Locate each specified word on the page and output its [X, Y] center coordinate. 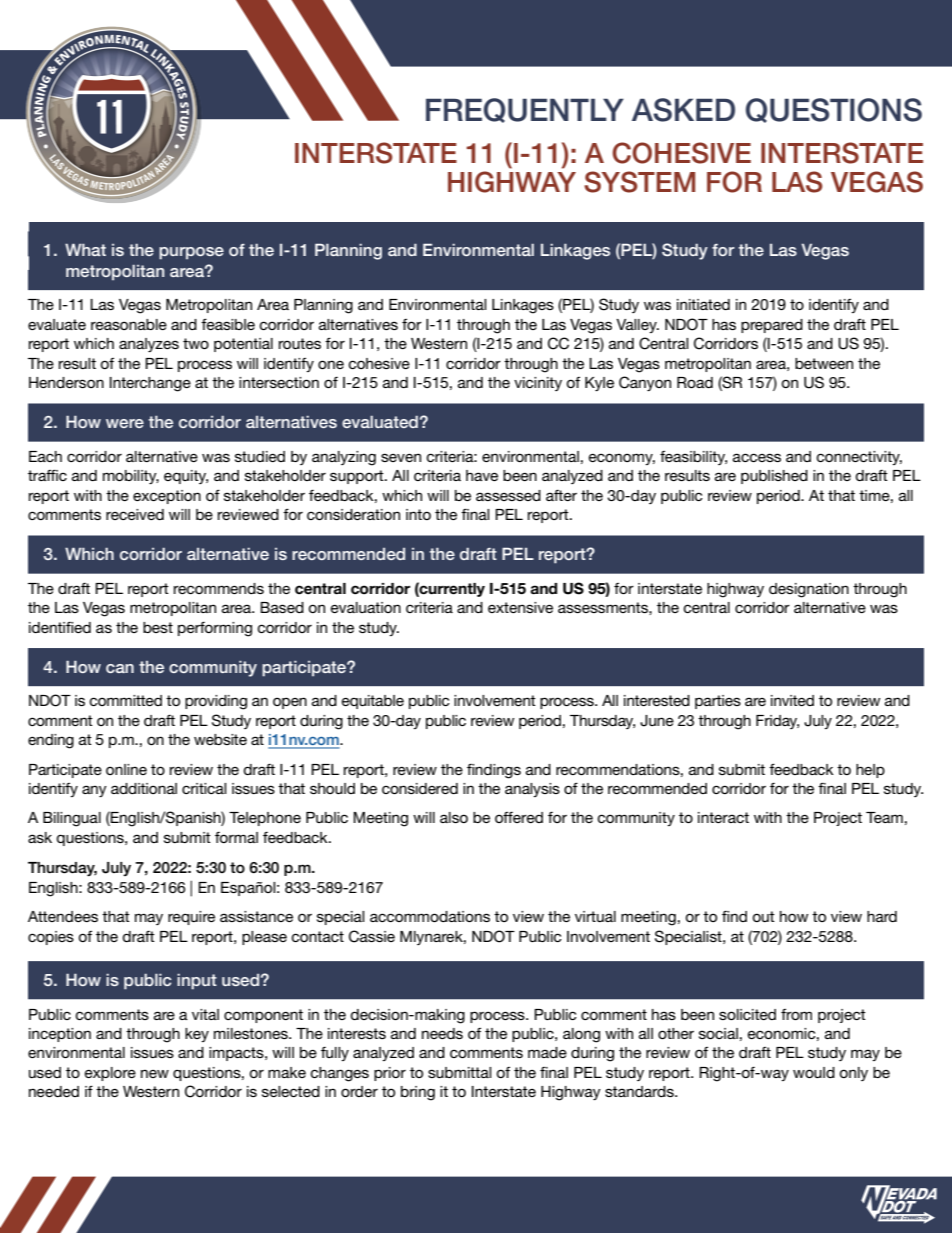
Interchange [150, 384]
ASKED [683, 110]
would [814, 1072]
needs [442, 1033]
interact [723, 817]
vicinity [538, 384]
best [158, 627]
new [155, 1073]
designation [809, 590]
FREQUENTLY [525, 110]
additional [144, 788]
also [454, 817]
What [85, 250]
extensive [520, 607]
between [824, 363]
